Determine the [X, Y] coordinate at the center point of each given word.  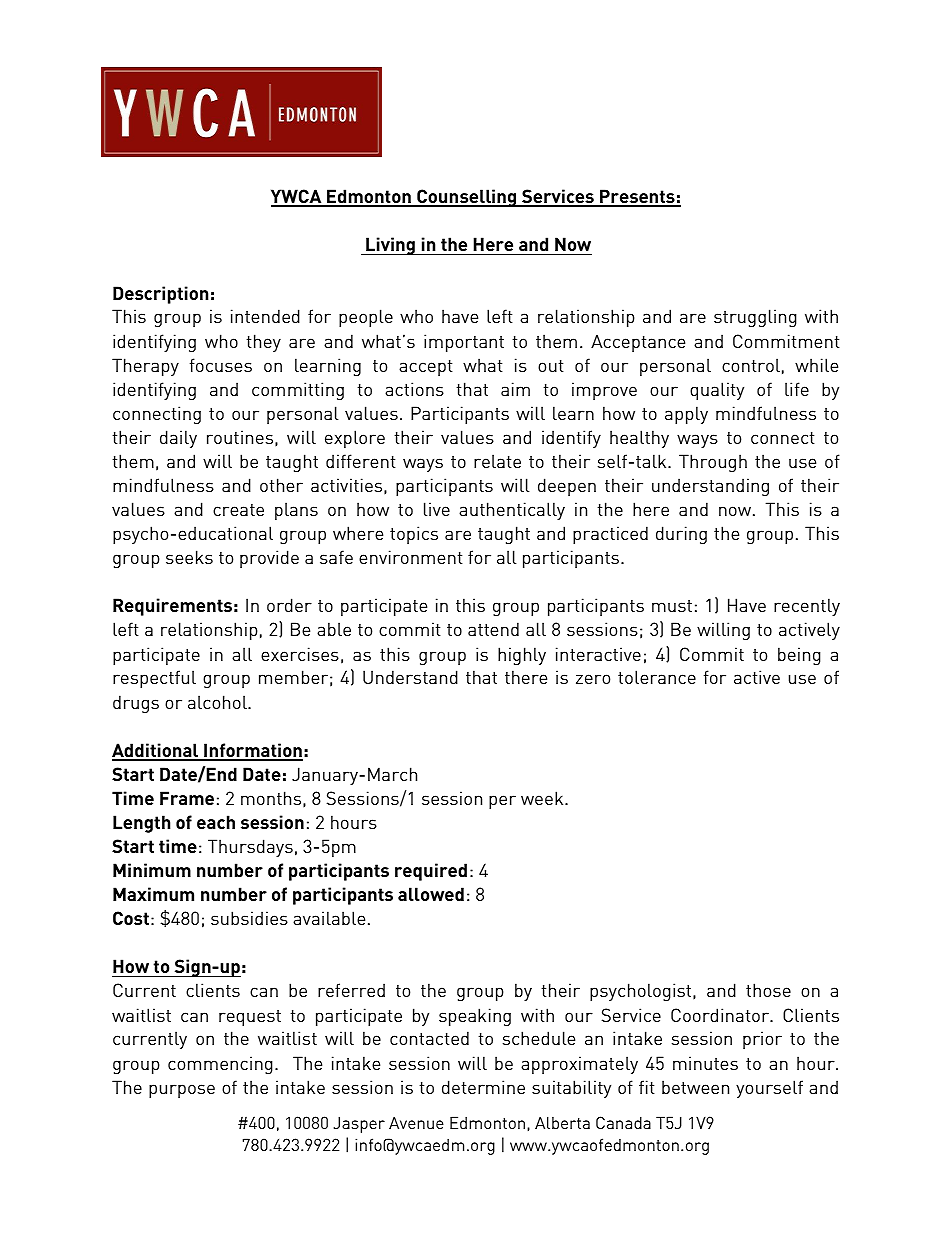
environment [411, 557]
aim [515, 389]
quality [717, 391]
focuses [221, 365]
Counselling [467, 198]
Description [160, 295]
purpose [182, 1091]
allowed [431, 894]
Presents [637, 197]
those [768, 990]
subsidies [249, 918]
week [543, 798]
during [681, 535]
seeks [189, 557]
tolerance [657, 677]
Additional [156, 751]
